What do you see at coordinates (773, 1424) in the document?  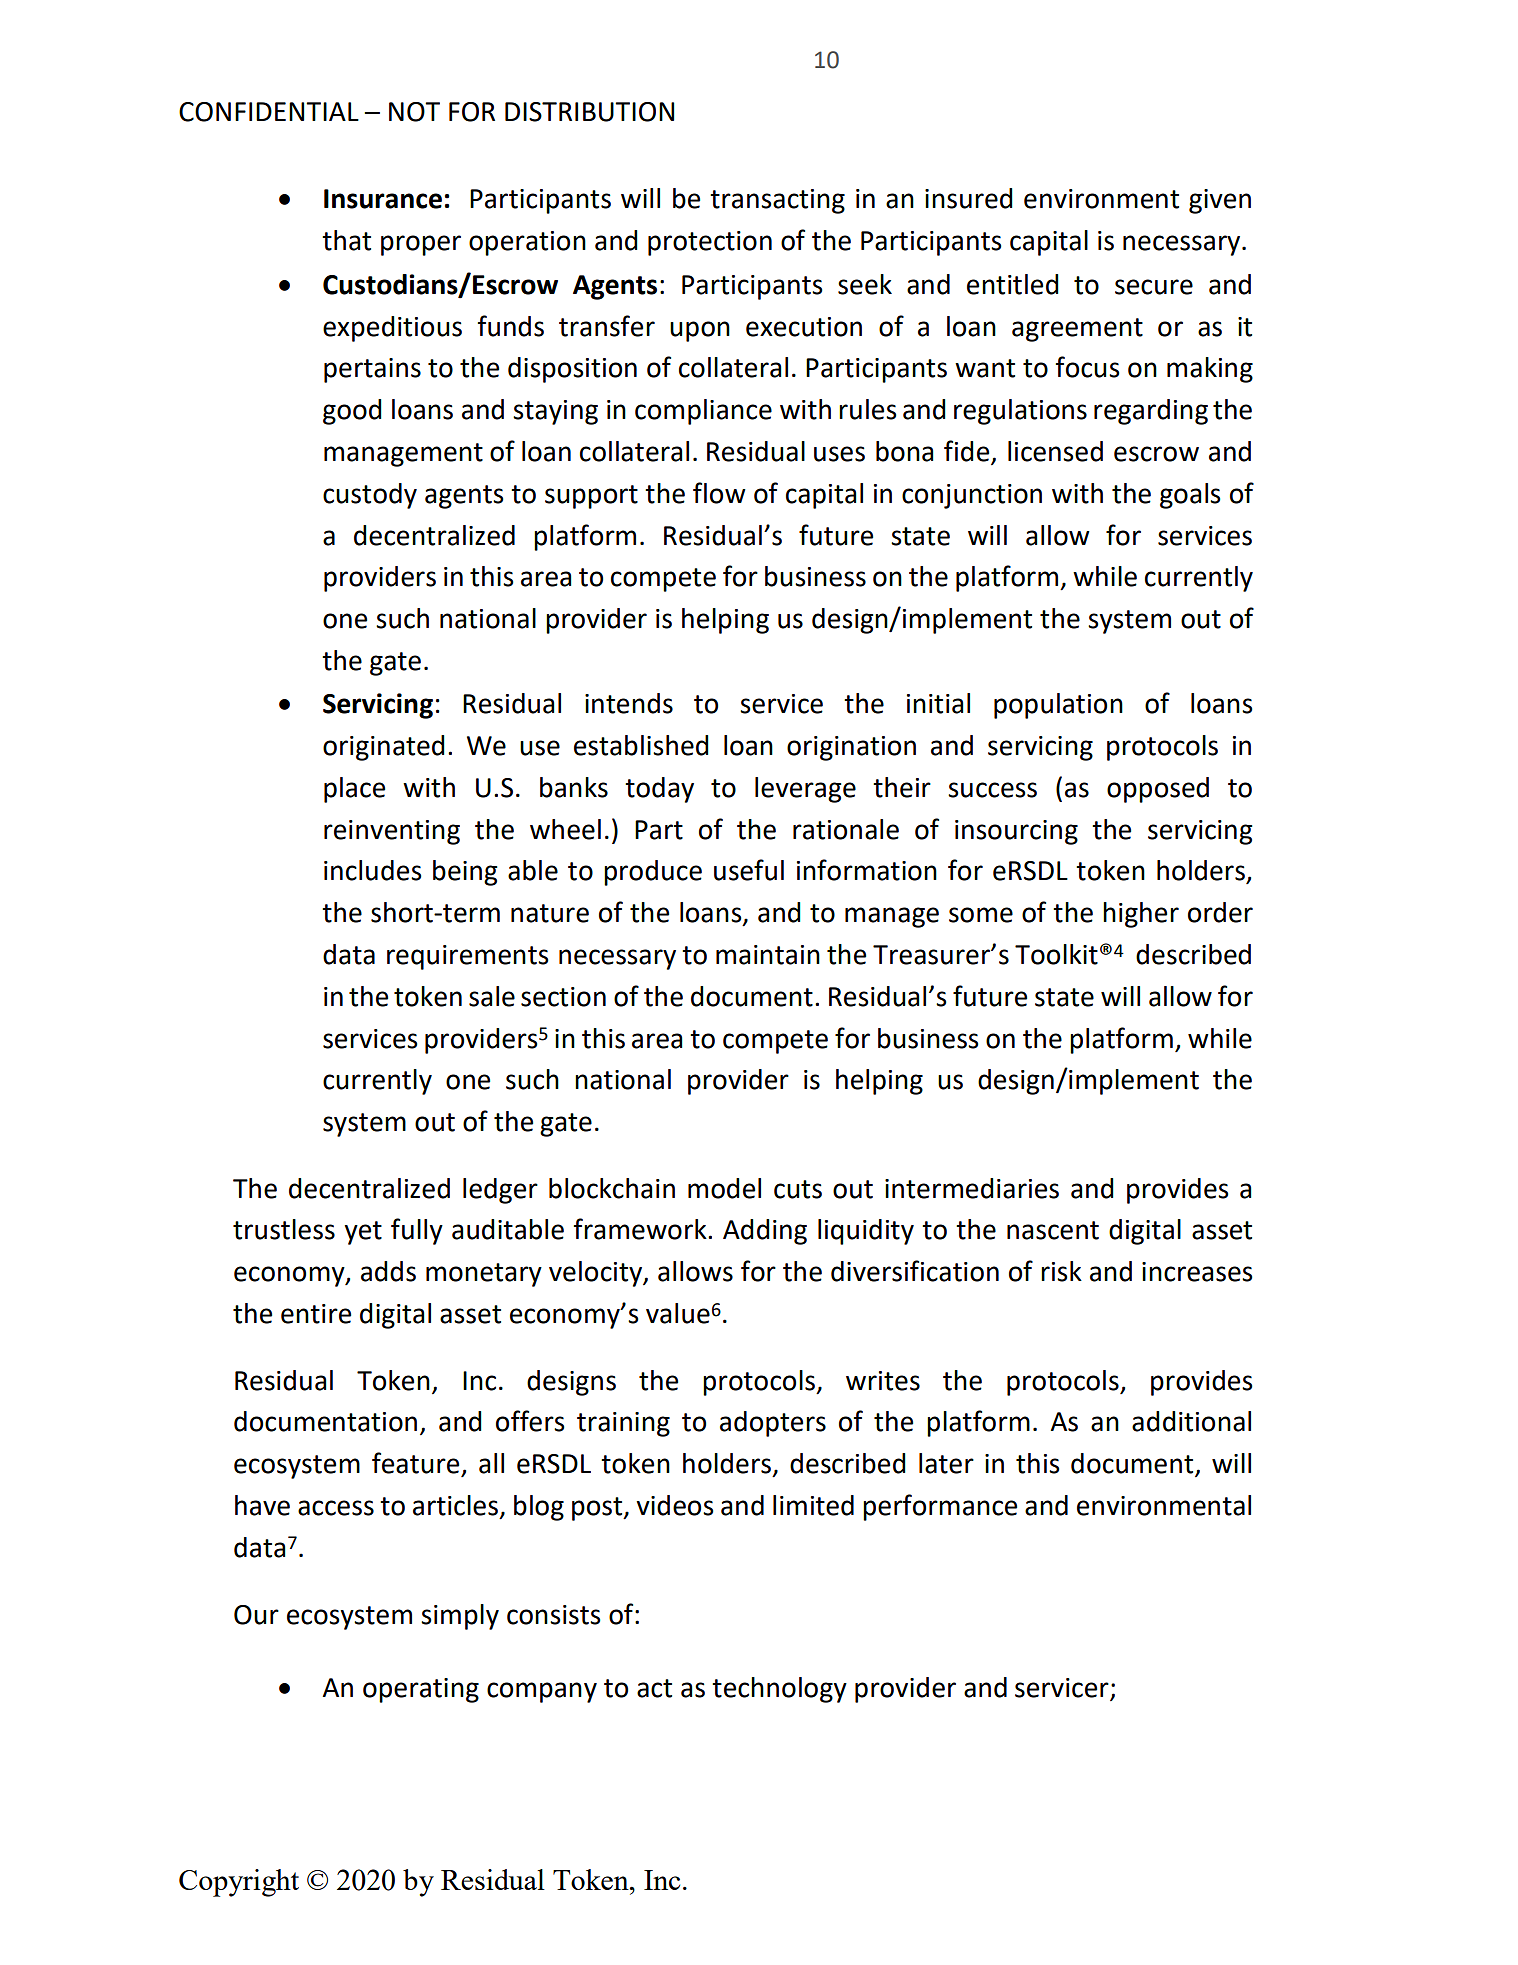 I see `adopters` at bounding box center [773, 1424].
